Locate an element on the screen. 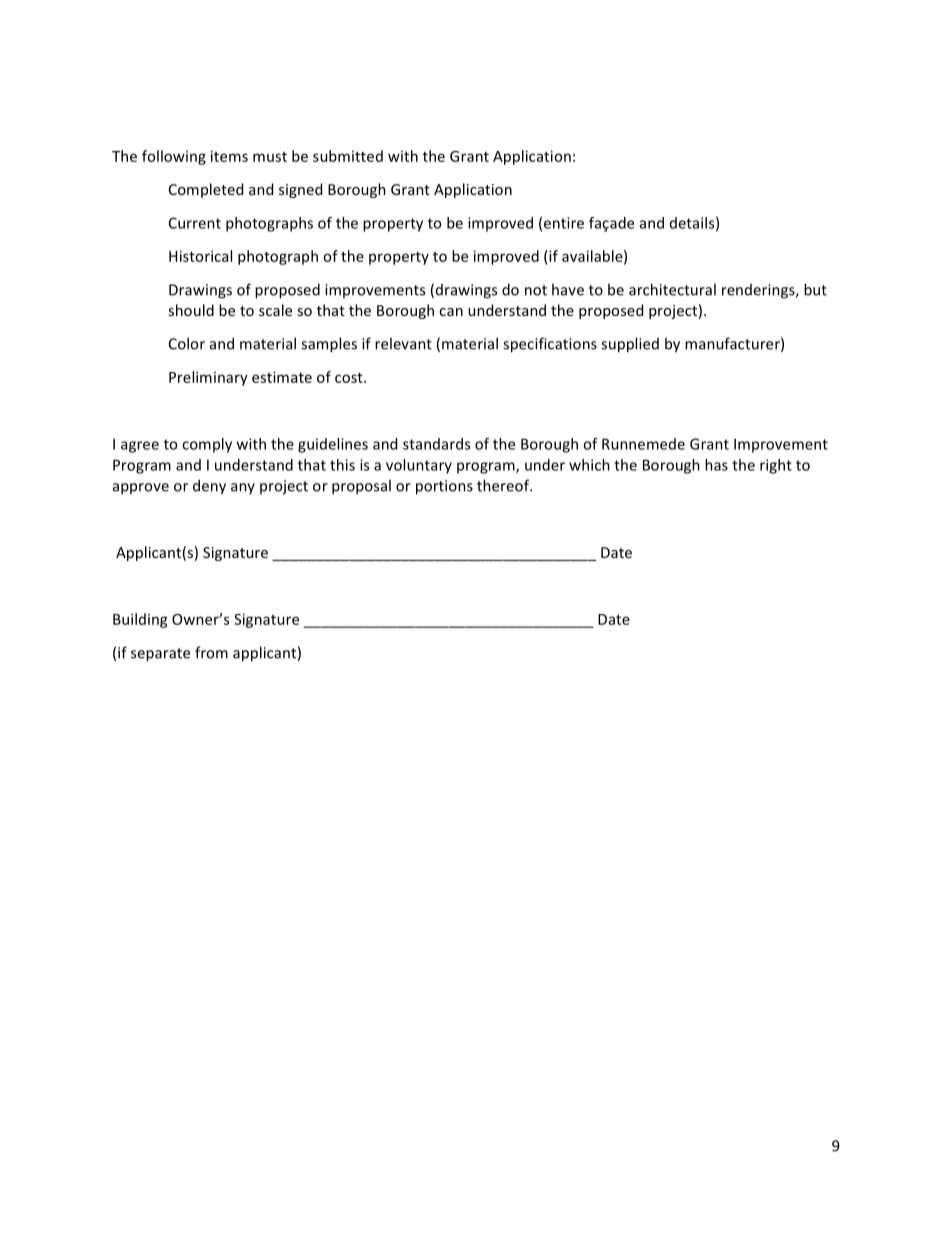 This screenshot has width=952, height=1233. portions is located at coordinates (444, 487).
